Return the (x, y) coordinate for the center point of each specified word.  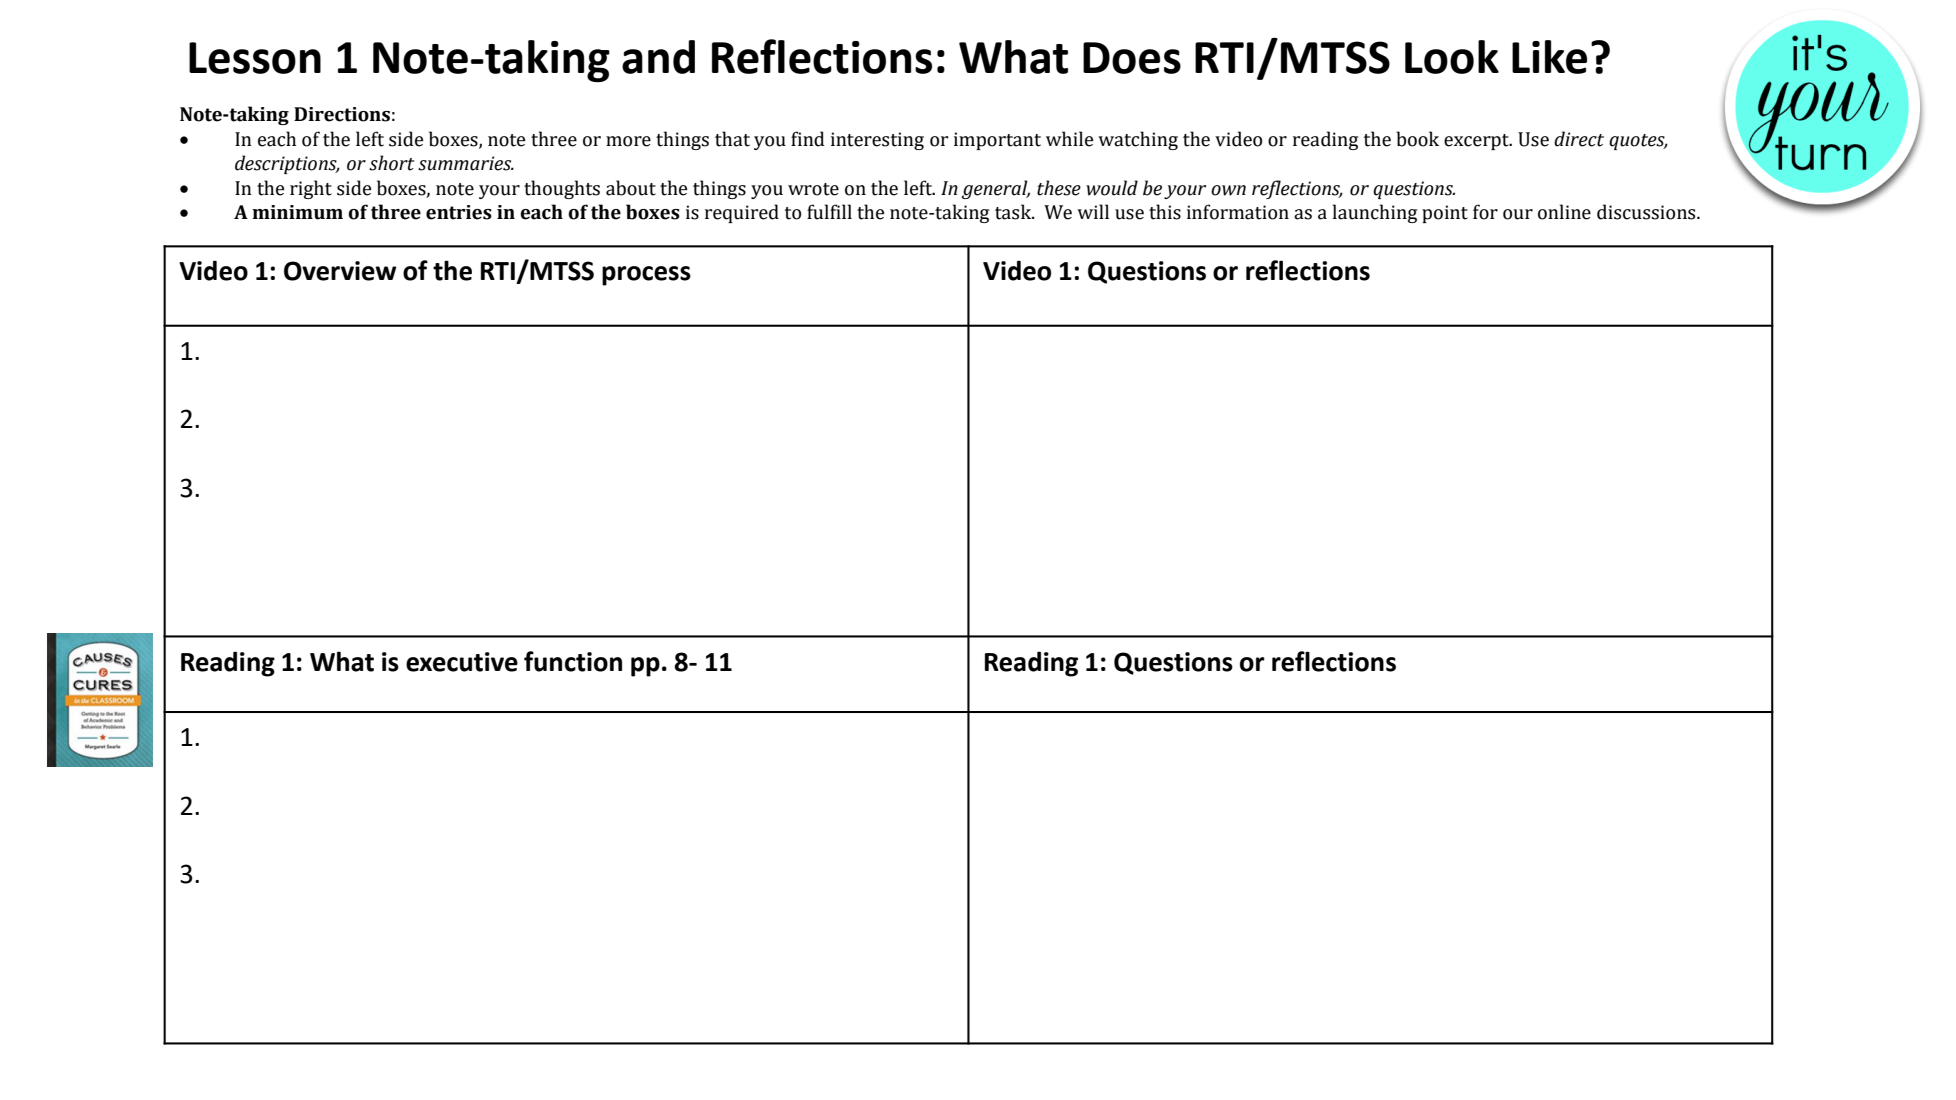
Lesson (255, 58)
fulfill (829, 212)
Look (1452, 57)
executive (462, 662)
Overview (340, 271)
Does (1132, 58)
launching (1375, 213)
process (646, 276)
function (573, 661)
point (1445, 214)
